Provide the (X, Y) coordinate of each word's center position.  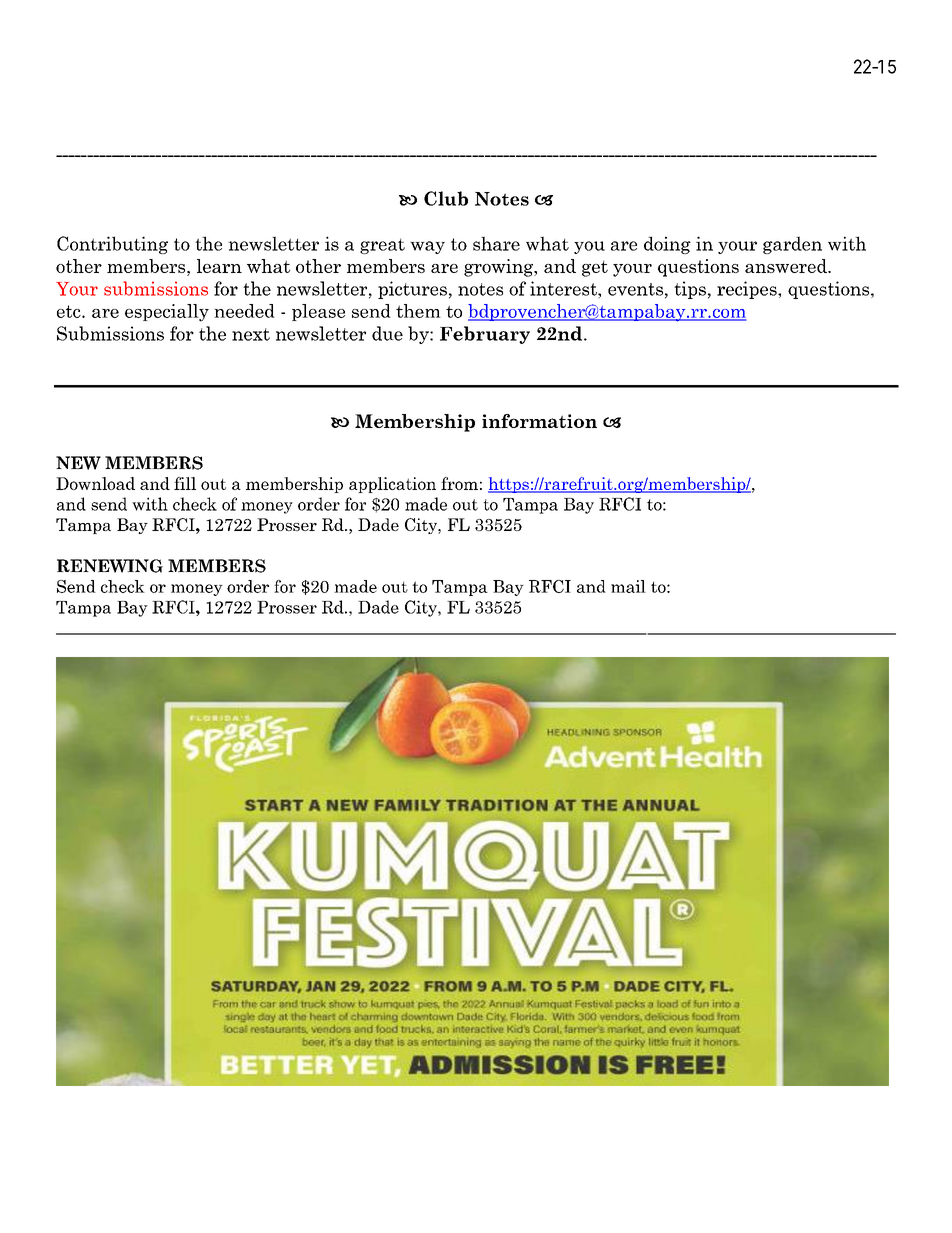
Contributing (112, 245)
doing (667, 245)
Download (95, 483)
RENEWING (110, 566)
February (485, 335)
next (251, 334)
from (459, 483)
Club (446, 198)
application (392, 485)
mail (628, 586)
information (539, 421)
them (418, 311)
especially (167, 313)
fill (185, 483)
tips (690, 290)
